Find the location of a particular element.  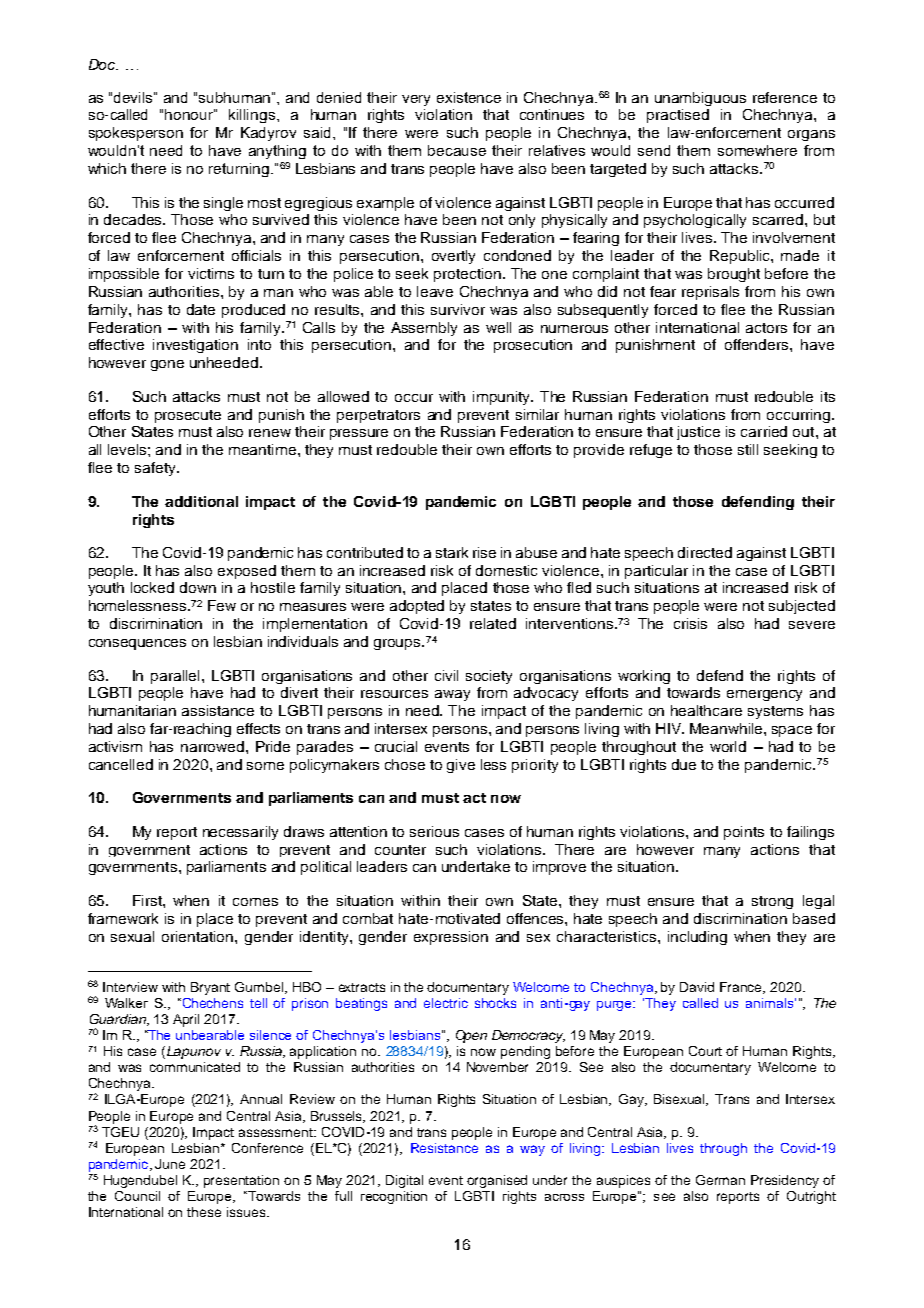

June is located at coordinates (170, 1164).
